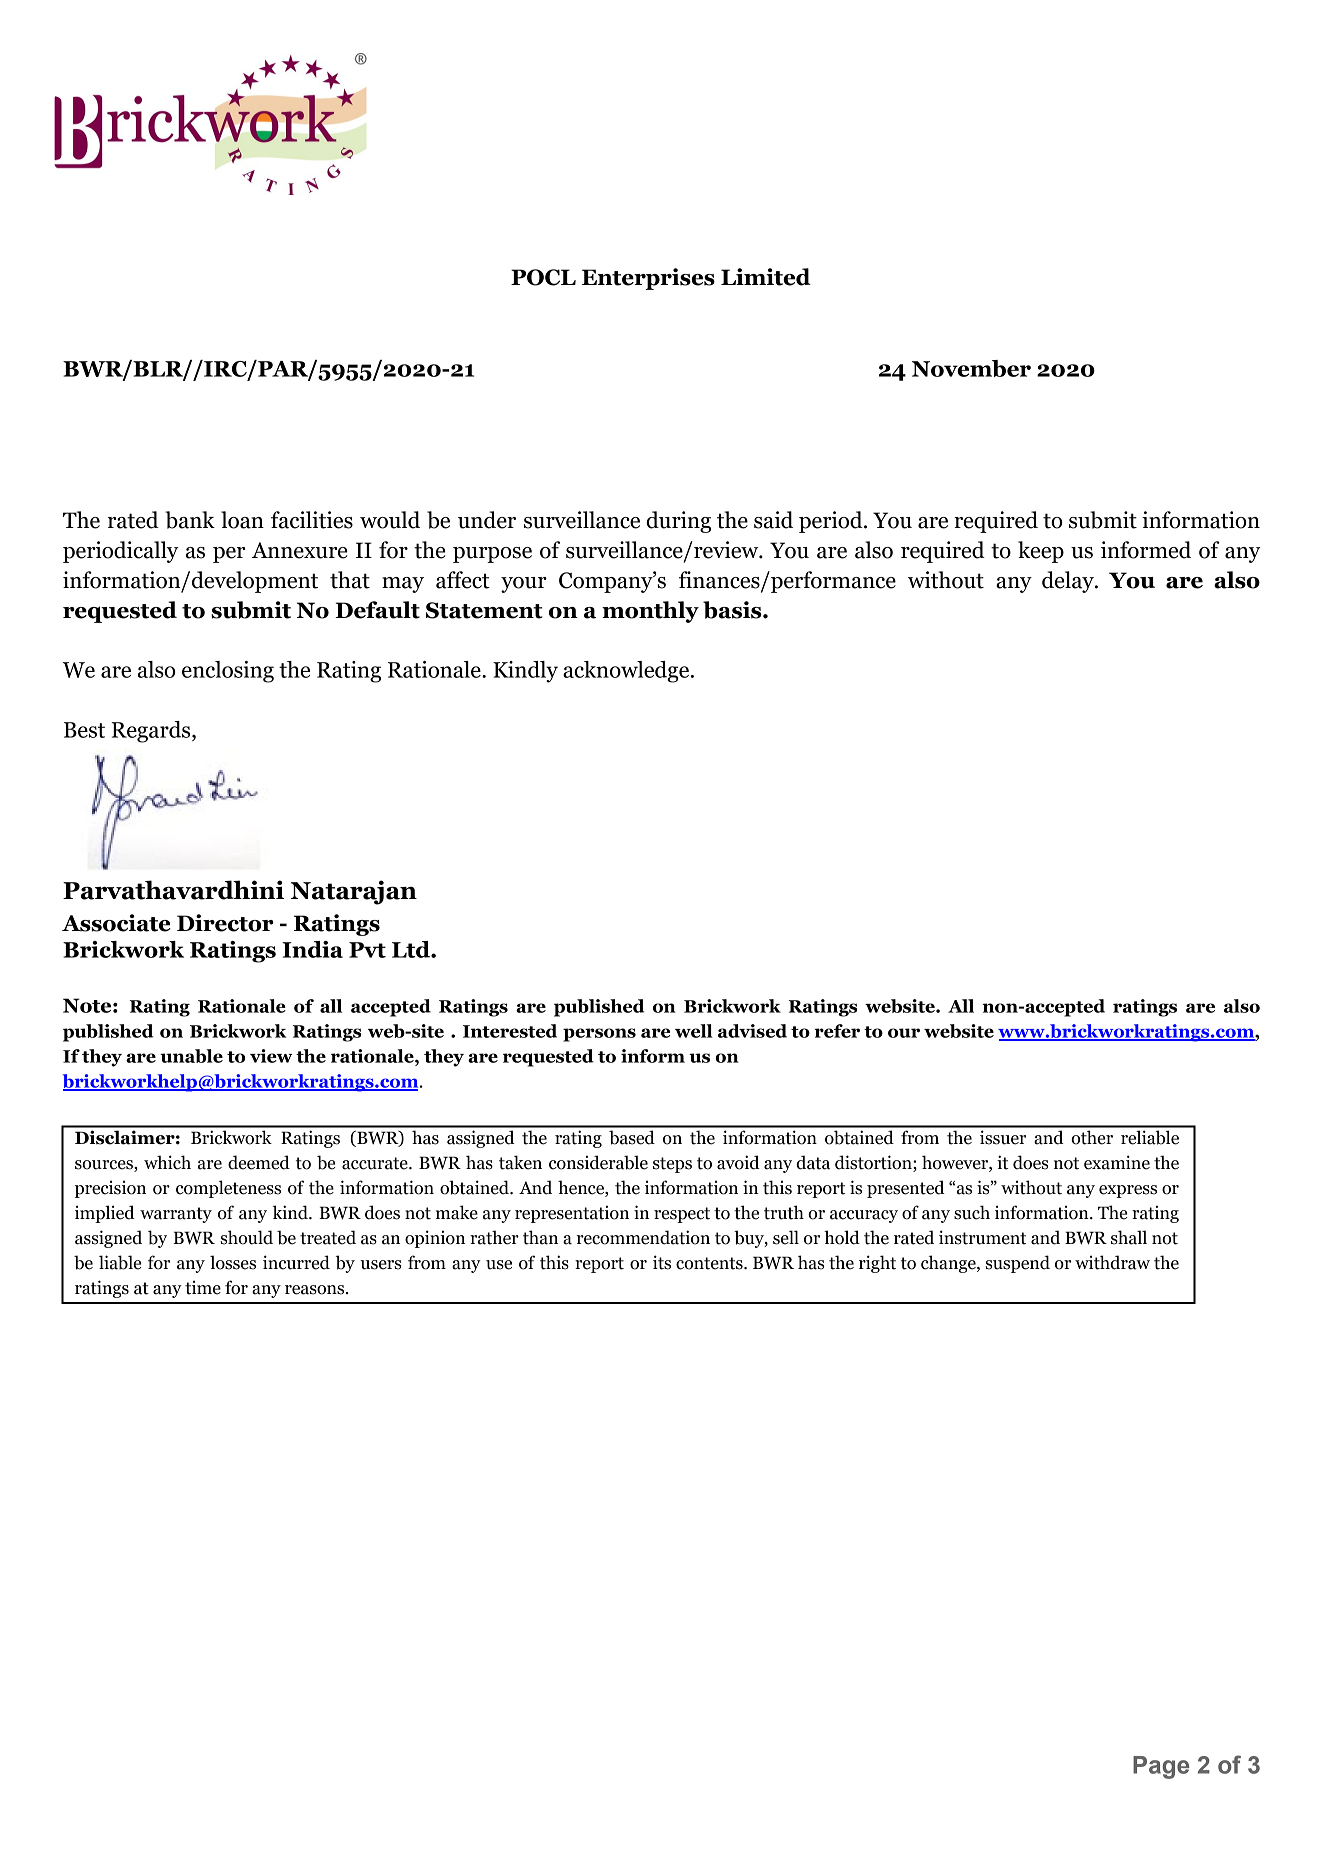 The height and width of the screenshot is (1873, 1322). What do you see at coordinates (1069, 582) in the screenshot?
I see `delay` at bounding box center [1069, 582].
